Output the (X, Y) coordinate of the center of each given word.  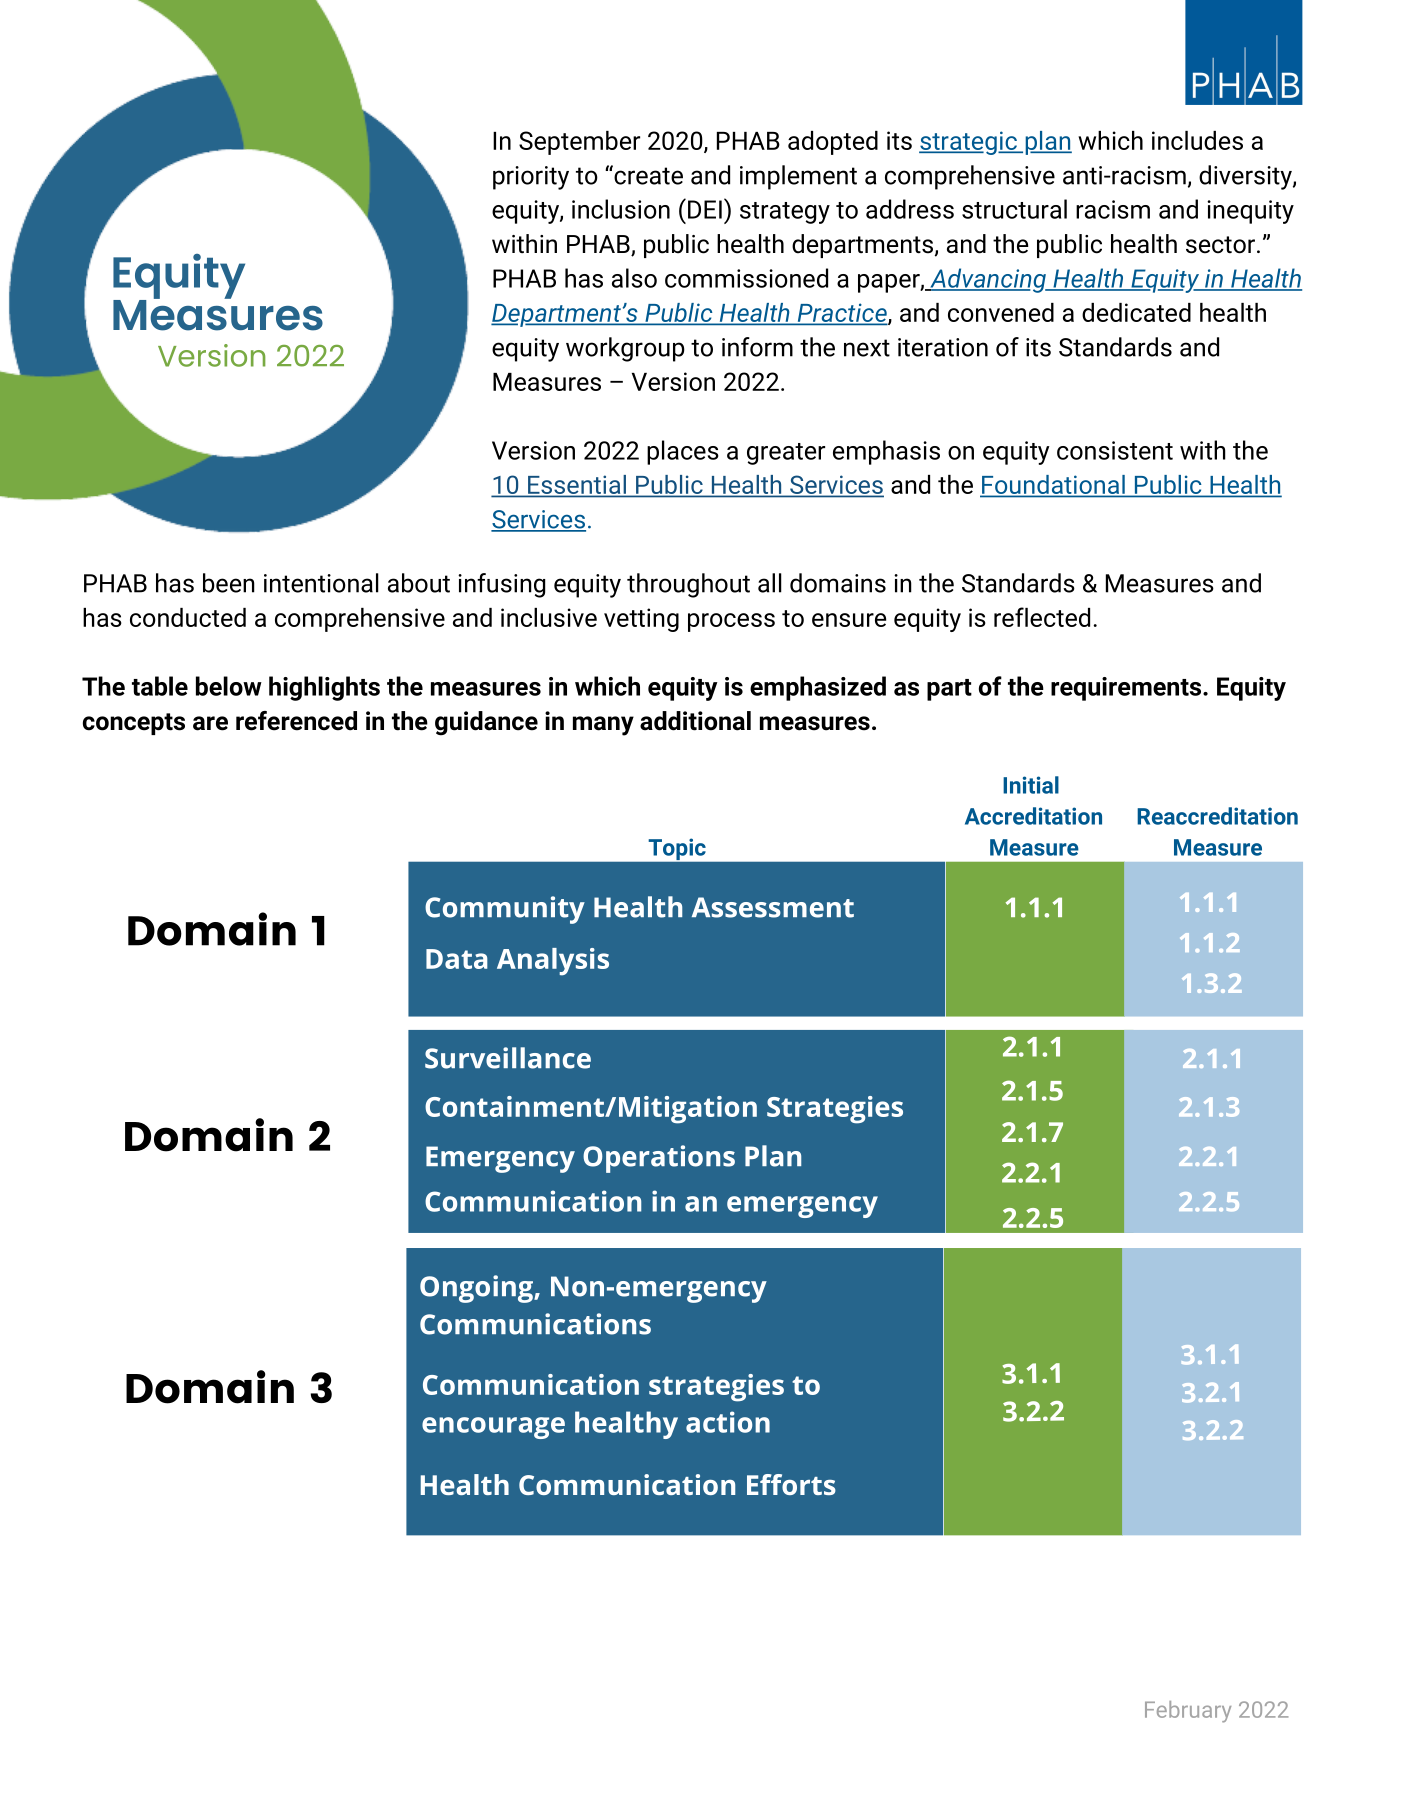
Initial (1031, 785)
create (647, 175)
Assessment (773, 907)
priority (531, 178)
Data (457, 959)
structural (1014, 209)
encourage (493, 1428)
